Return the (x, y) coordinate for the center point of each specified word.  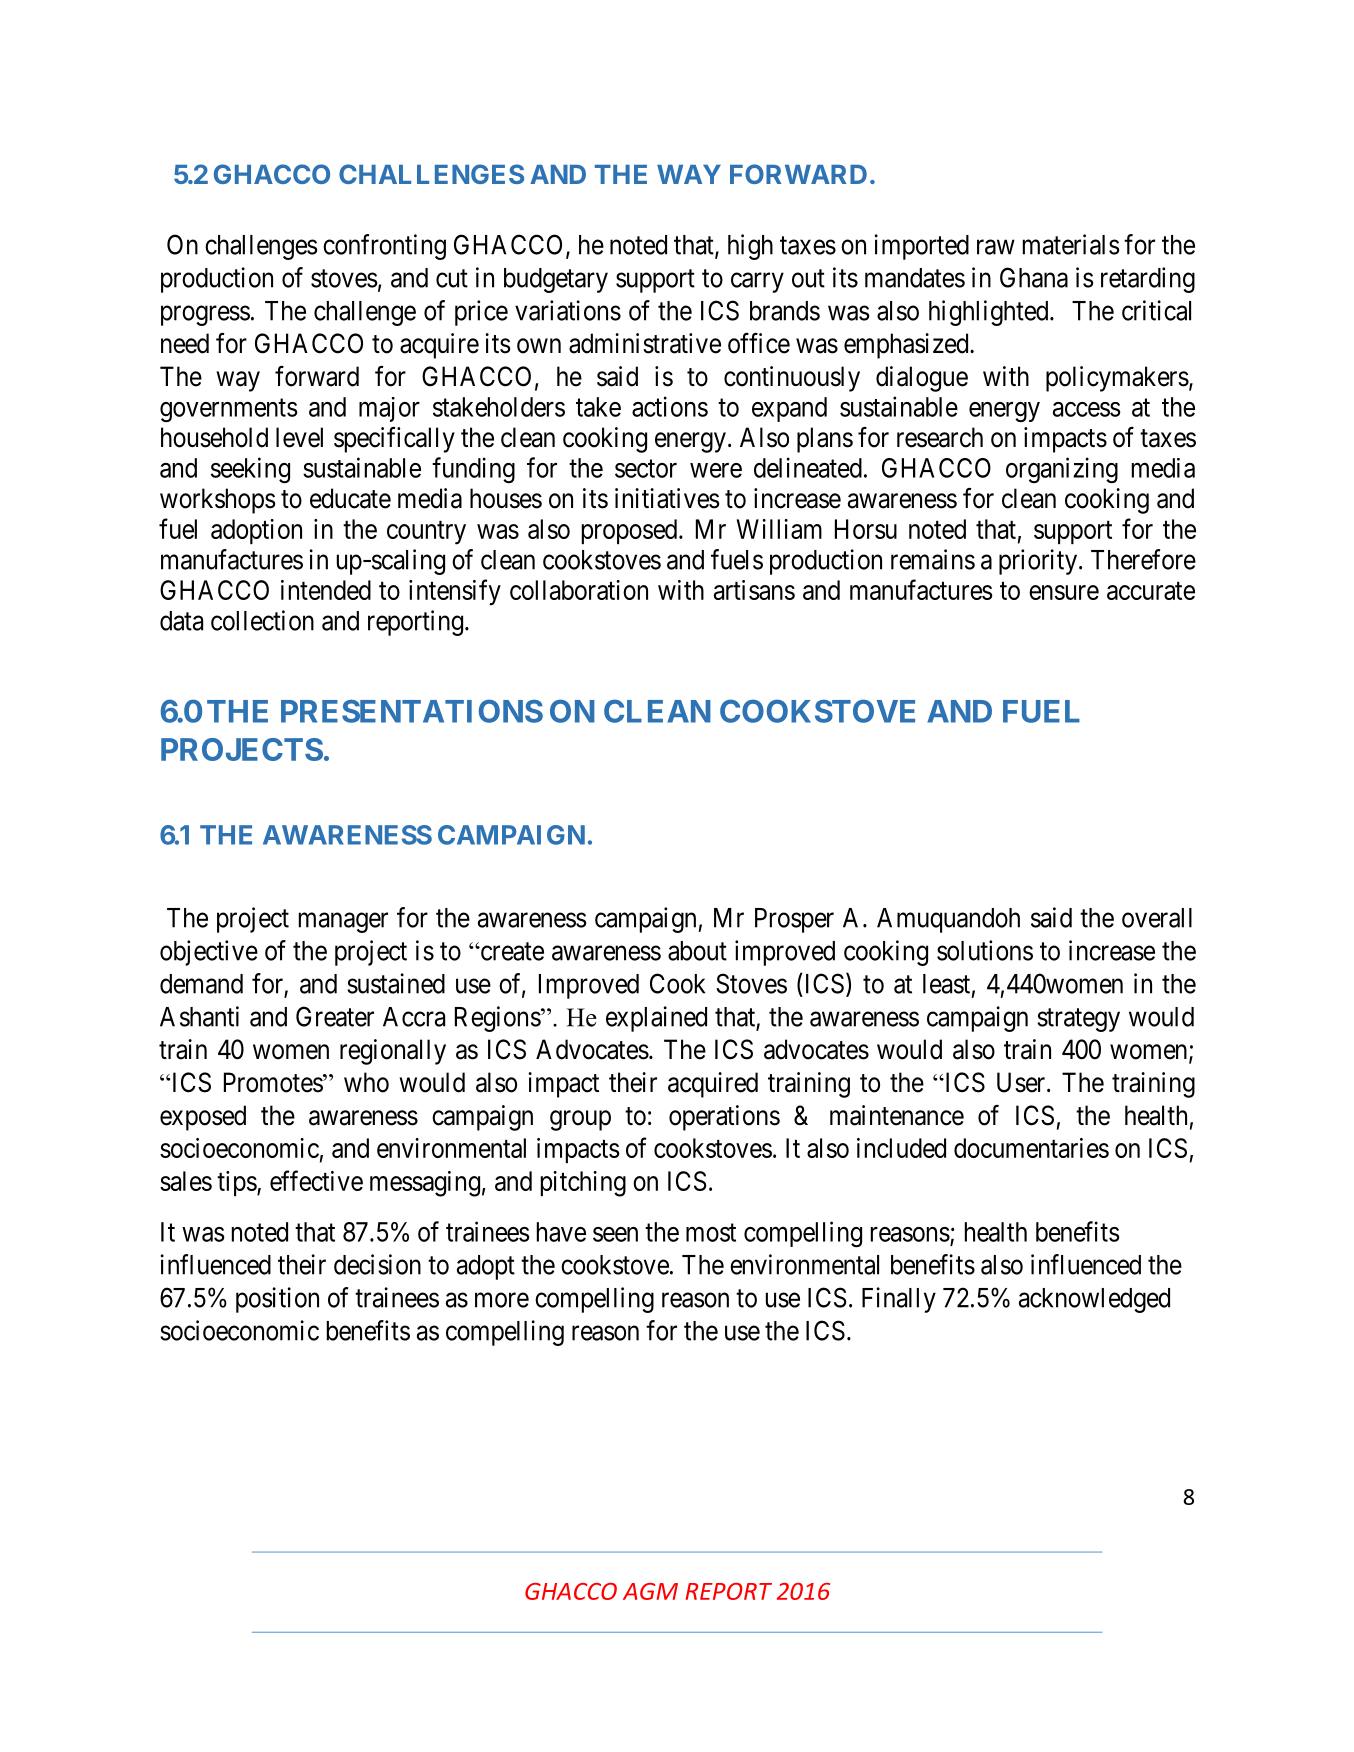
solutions (985, 950)
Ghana (1034, 277)
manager (343, 923)
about (697, 951)
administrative (645, 343)
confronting (384, 247)
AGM (650, 1591)
